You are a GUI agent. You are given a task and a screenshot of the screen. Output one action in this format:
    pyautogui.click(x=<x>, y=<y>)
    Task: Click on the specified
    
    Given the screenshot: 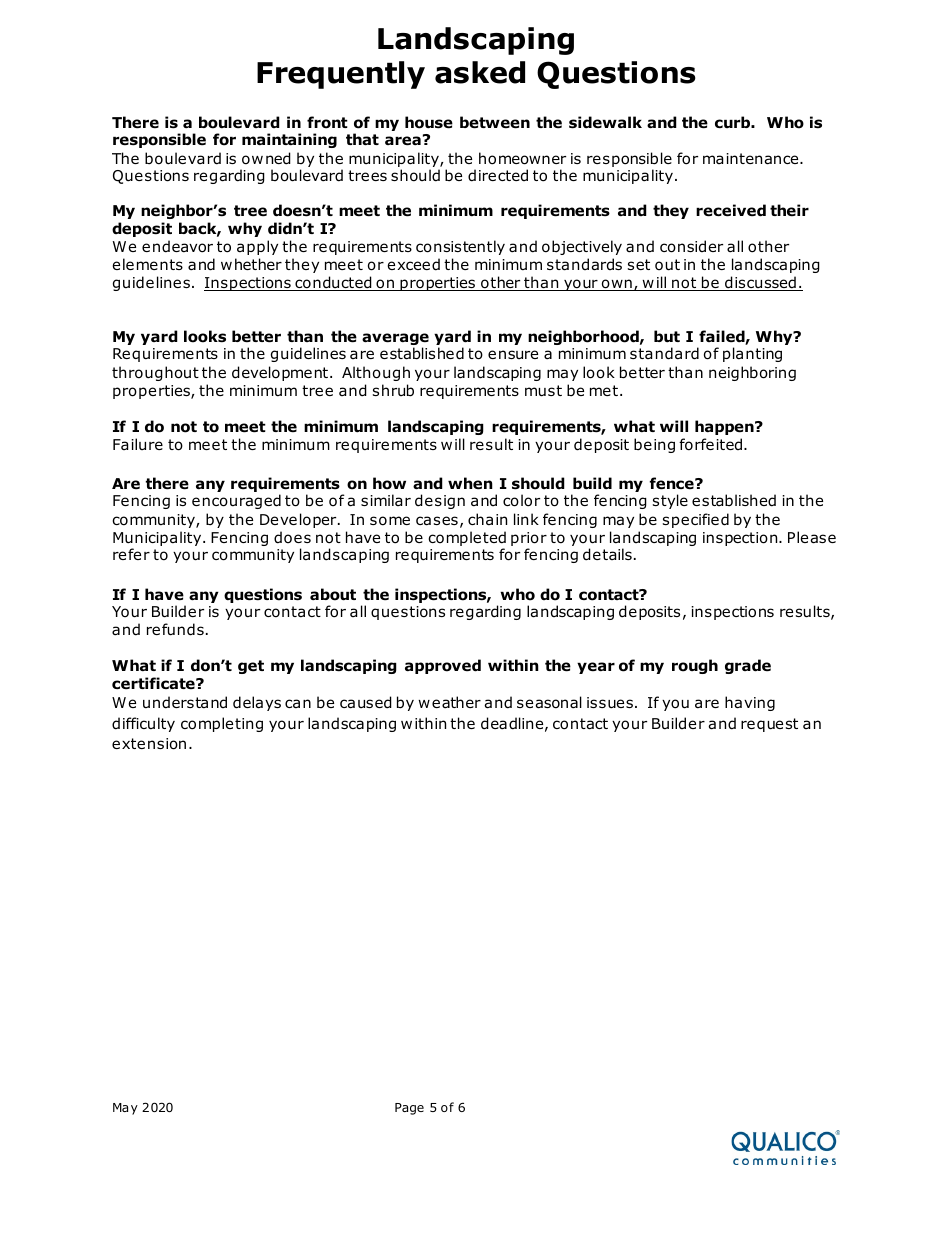 What is the action you would take?
    pyautogui.click(x=696, y=520)
